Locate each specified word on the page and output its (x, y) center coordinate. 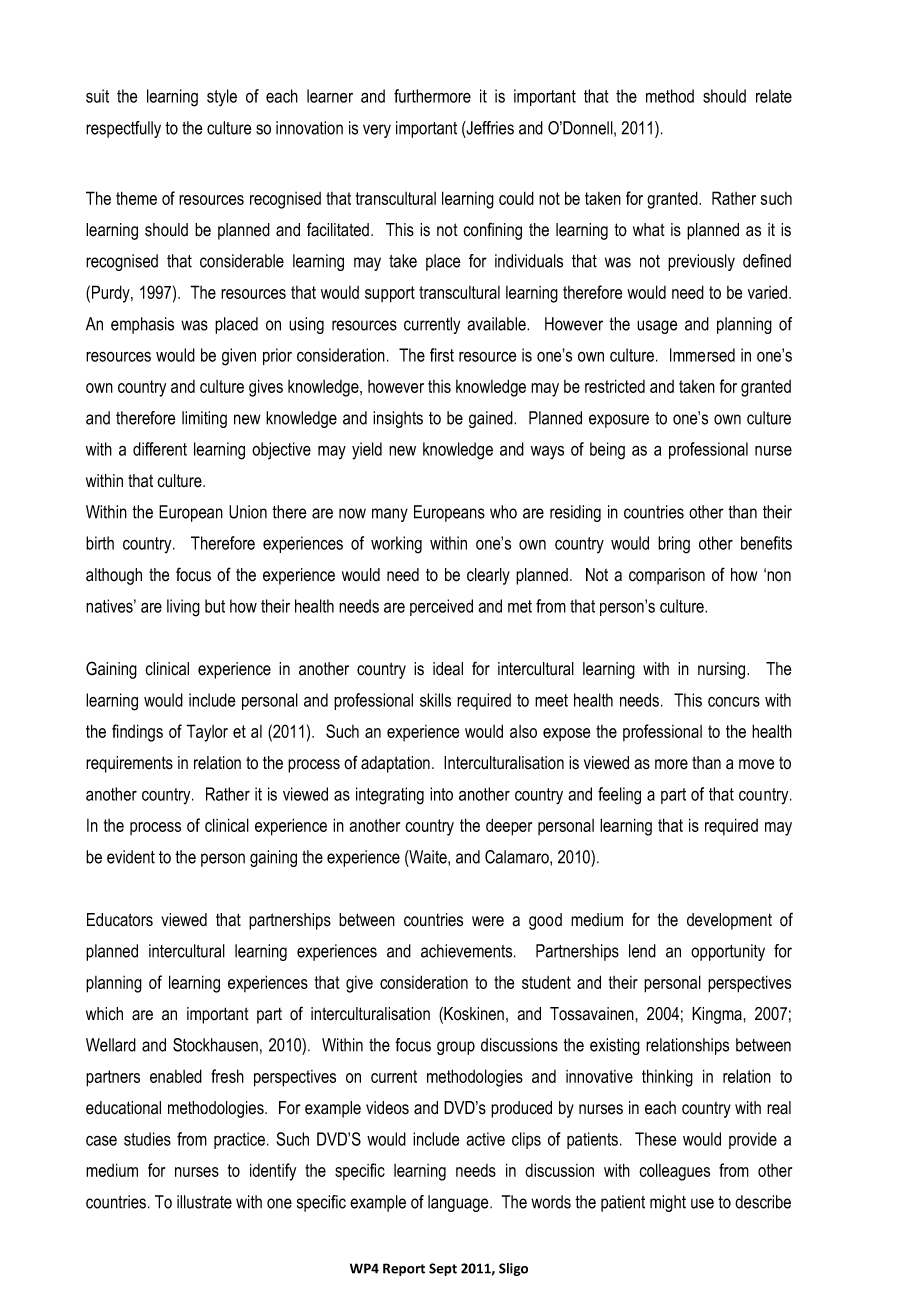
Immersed (702, 355)
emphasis (142, 325)
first (442, 355)
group (456, 1048)
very (377, 131)
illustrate (204, 1202)
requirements (129, 764)
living (183, 608)
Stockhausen (215, 1045)
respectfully (123, 129)
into (441, 794)
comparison (667, 576)
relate (774, 96)
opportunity (728, 952)
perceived (441, 607)
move (756, 764)
